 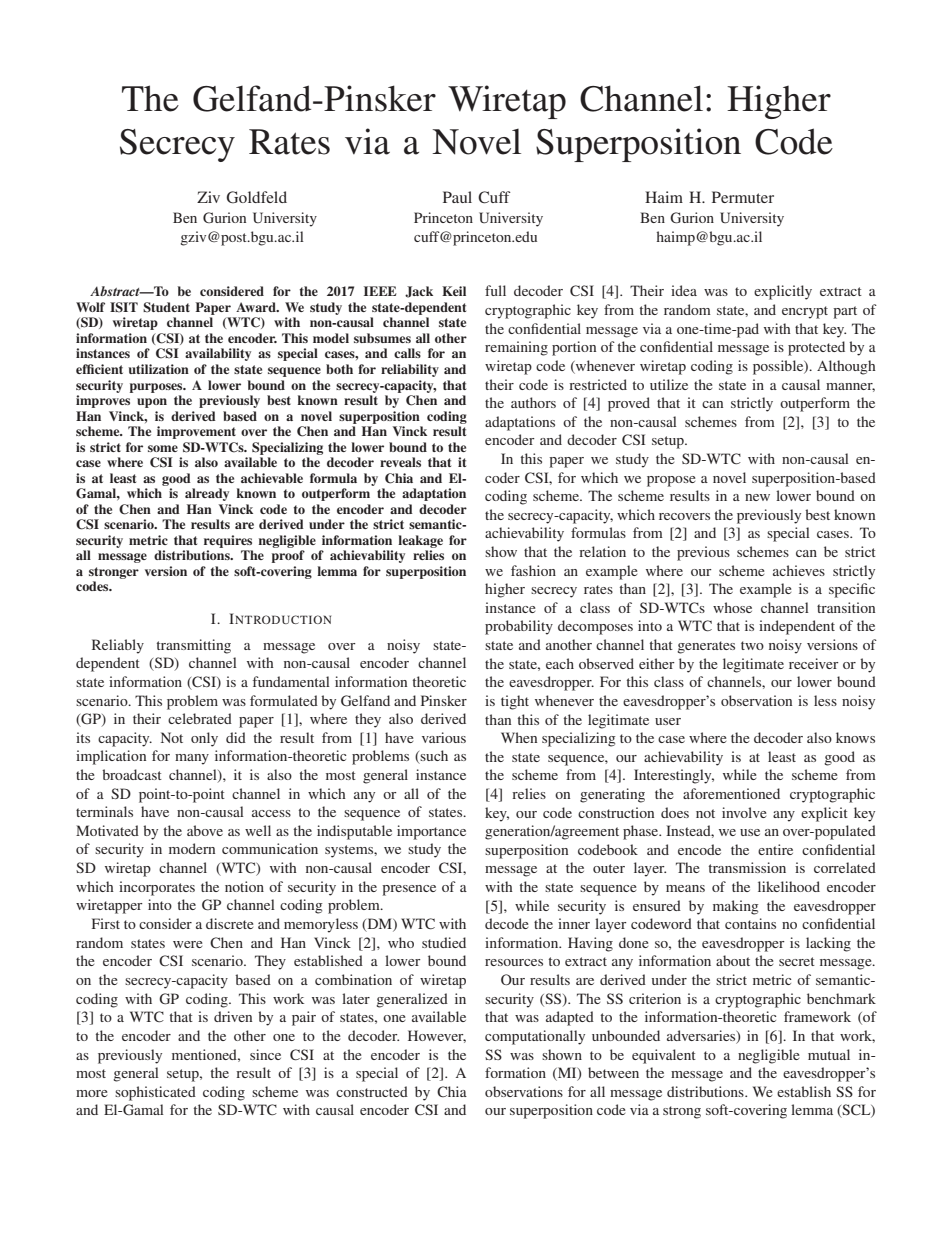 I want to click on importance, so click(x=431, y=832).
